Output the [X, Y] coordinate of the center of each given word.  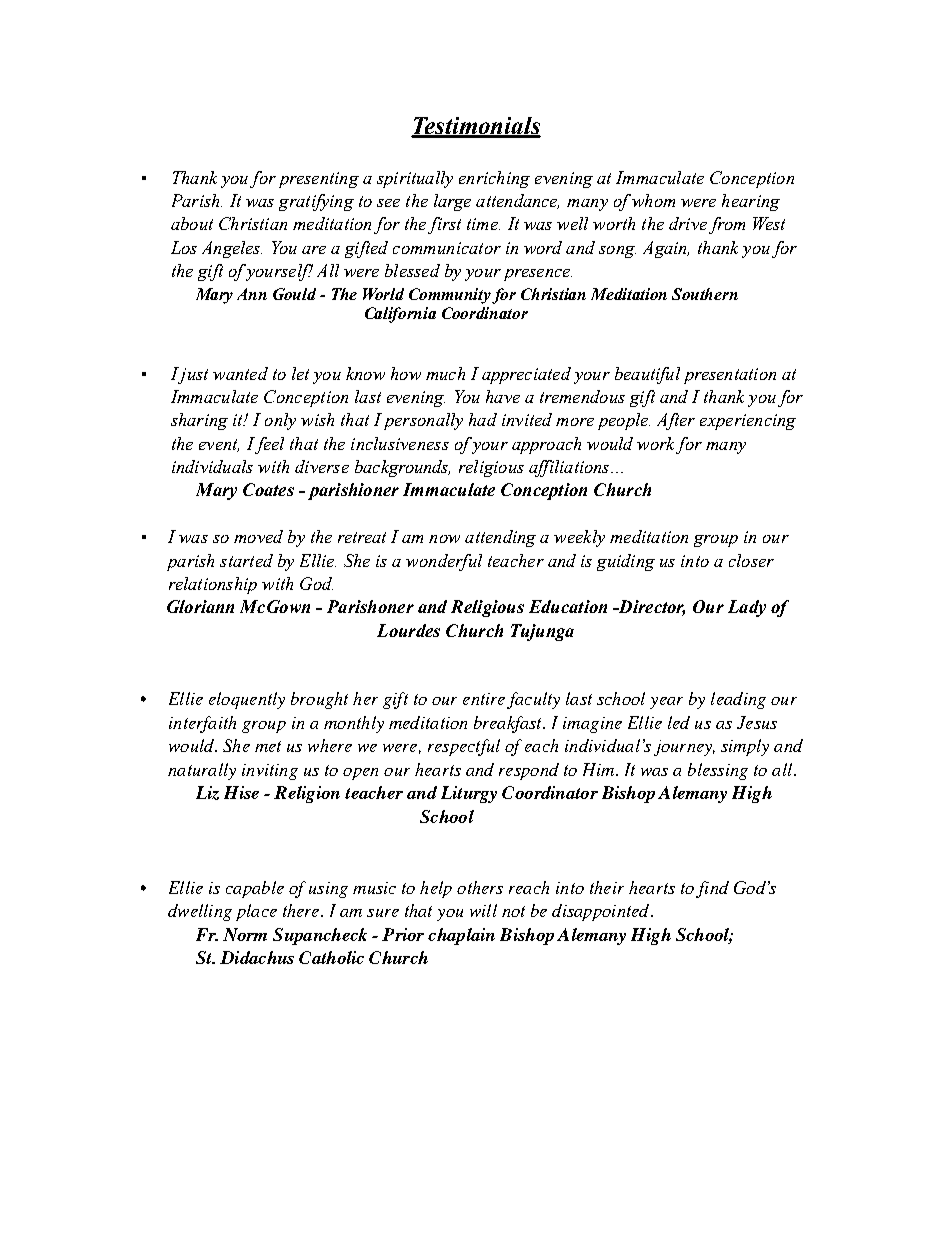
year [666, 703]
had [483, 419]
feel [269, 445]
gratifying [316, 202]
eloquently [247, 700]
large [452, 202]
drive [688, 223]
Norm [245, 934]
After [676, 421]
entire [484, 699]
